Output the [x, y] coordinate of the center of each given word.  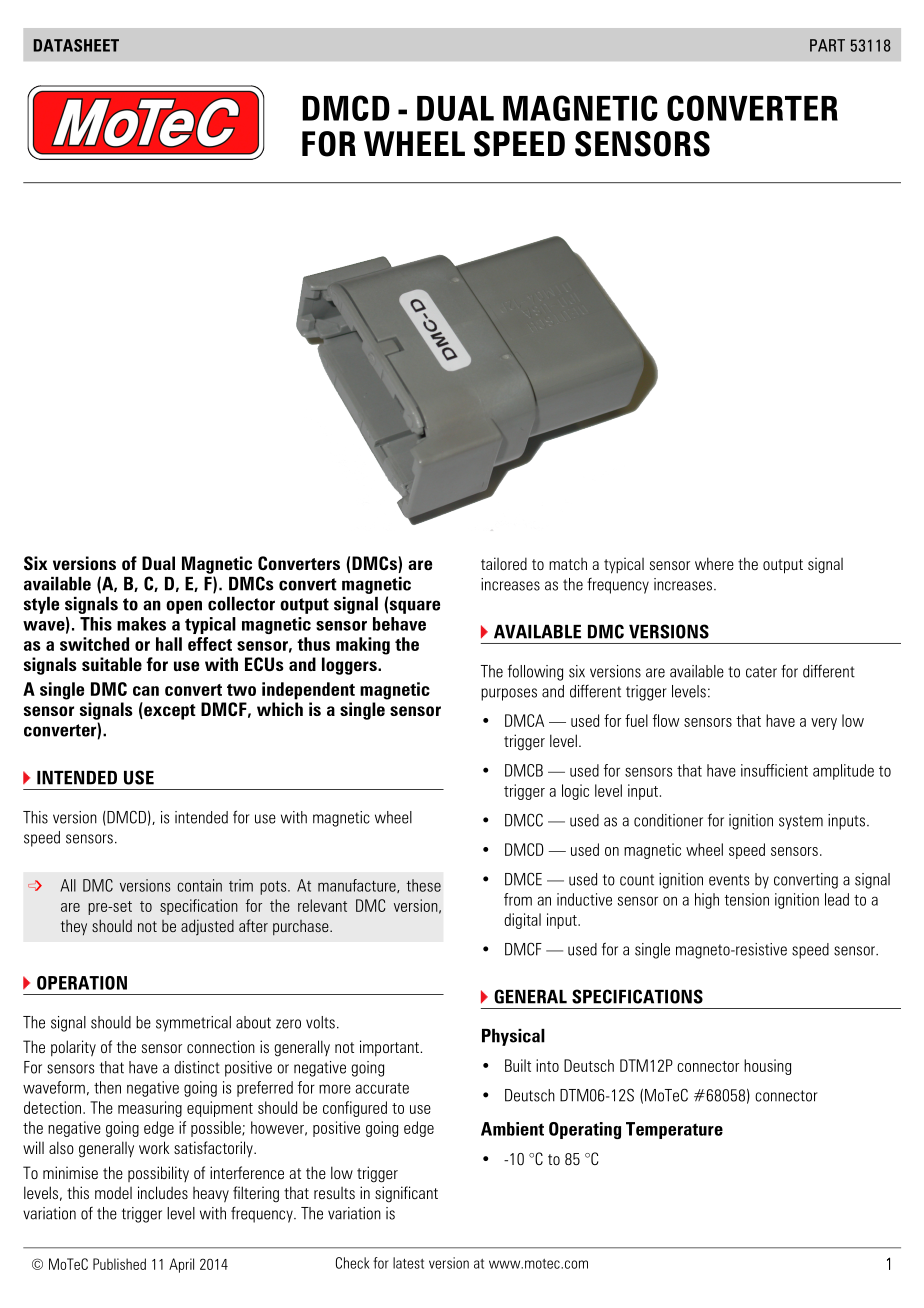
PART [827, 45]
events [729, 880]
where [714, 563]
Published [119, 1264]
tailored [504, 563]
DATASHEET [76, 45]
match [568, 564]
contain [199, 885]
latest [408, 1263]
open [184, 607]
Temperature [674, 1130]
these [424, 885]
